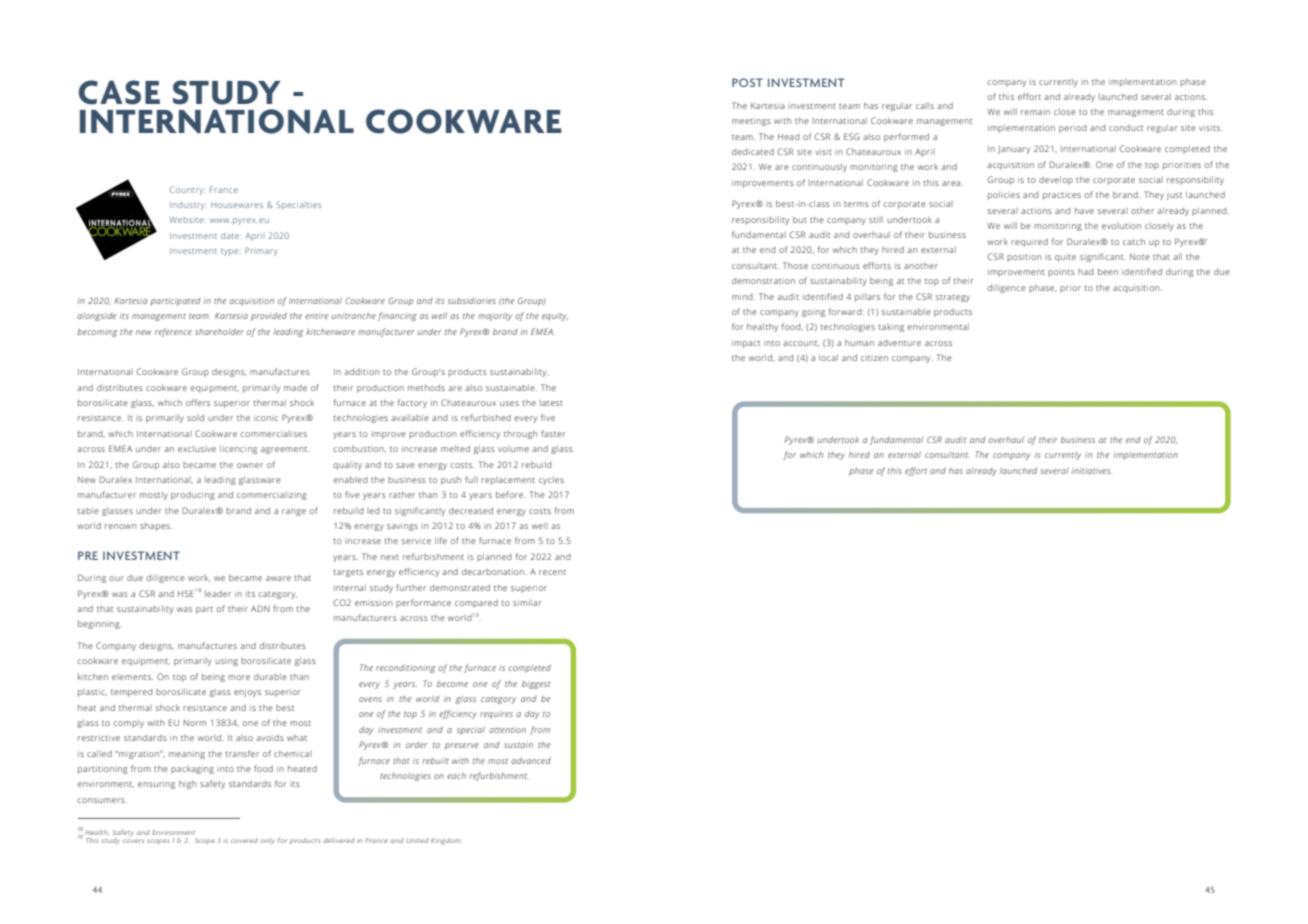 Image resolution: width=1308 pixels, height=924 pixels. Describe the element at coordinates (244, 840) in the document. I see `covered` at that location.
